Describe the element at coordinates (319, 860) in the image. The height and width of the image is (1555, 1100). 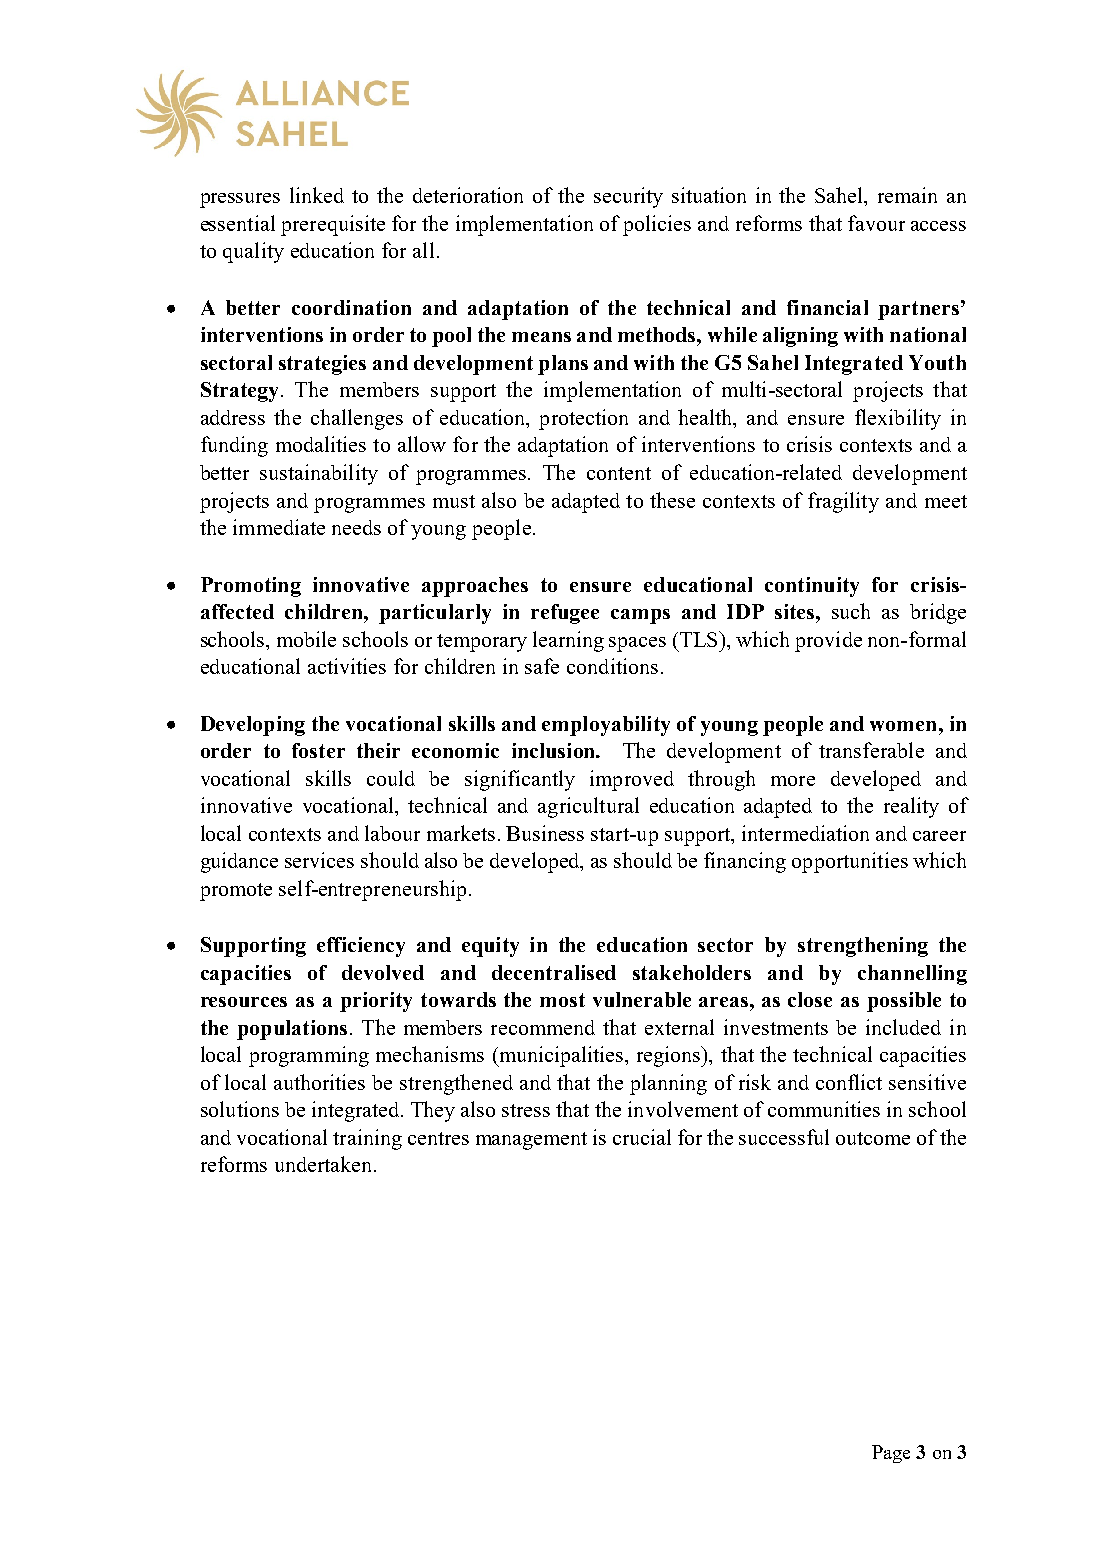
I see `services` at that location.
